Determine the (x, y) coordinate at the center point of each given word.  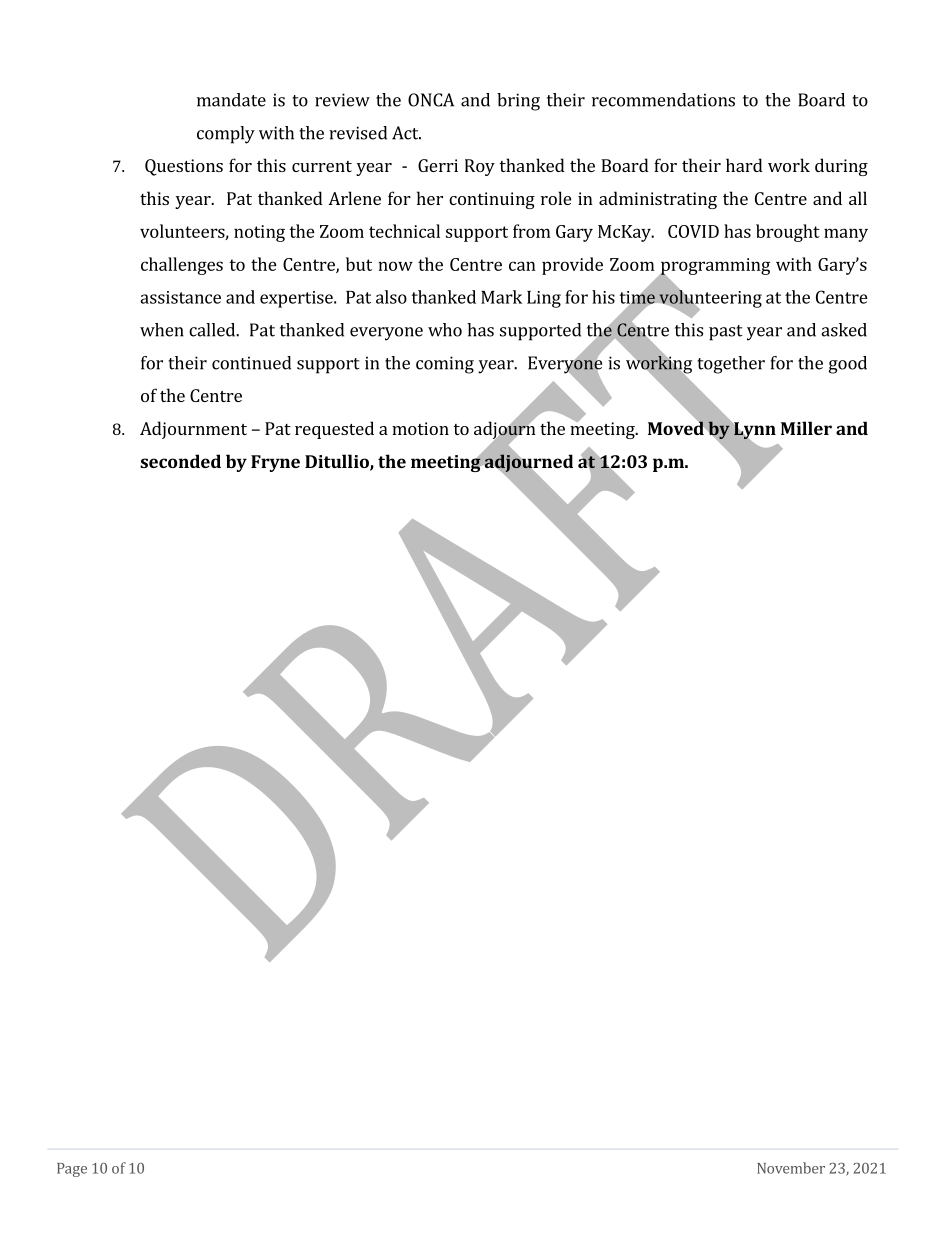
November (791, 1168)
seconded (180, 461)
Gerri (438, 165)
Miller (806, 428)
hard (744, 165)
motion (420, 428)
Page (72, 1170)
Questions (184, 167)
